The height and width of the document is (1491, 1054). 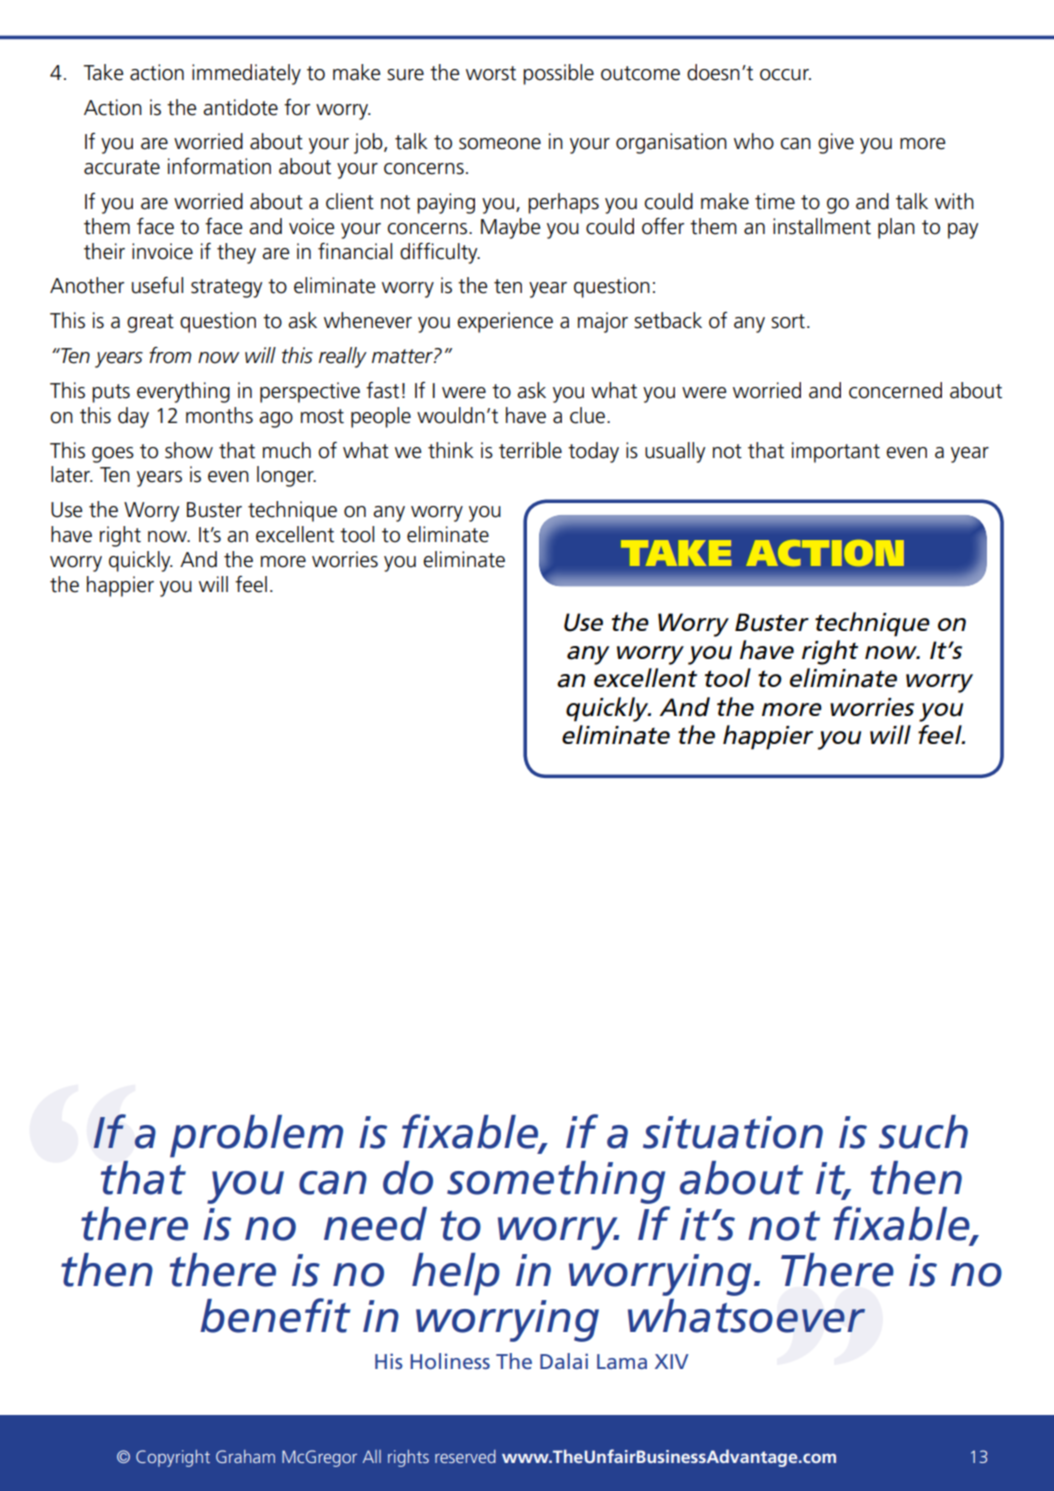 What do you see at coordinates (500, 144) in the document?
I see `someone` at bounding box center [500, 144].
